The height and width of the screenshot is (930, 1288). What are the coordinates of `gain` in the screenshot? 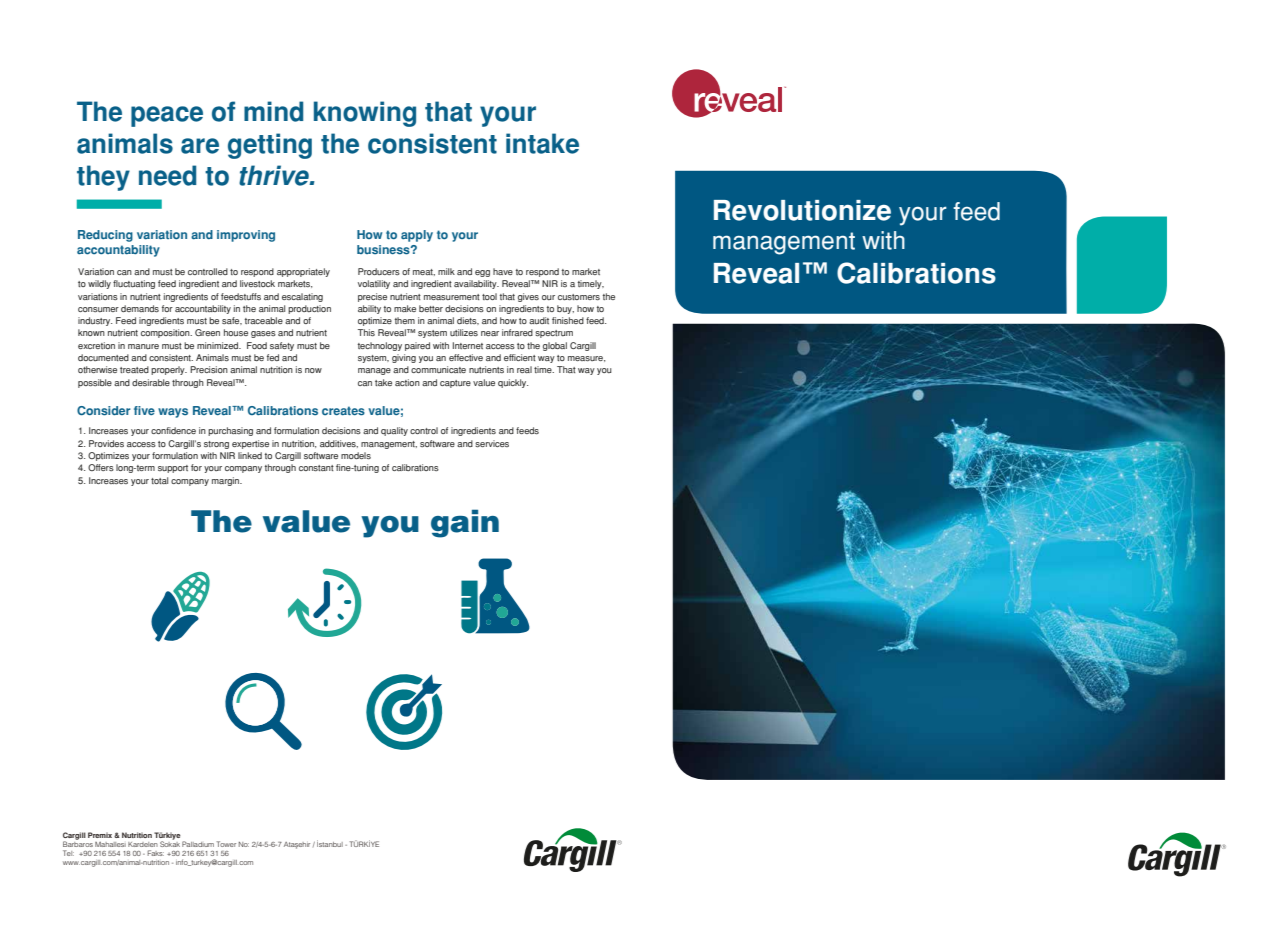 It's located at (465, 523).
